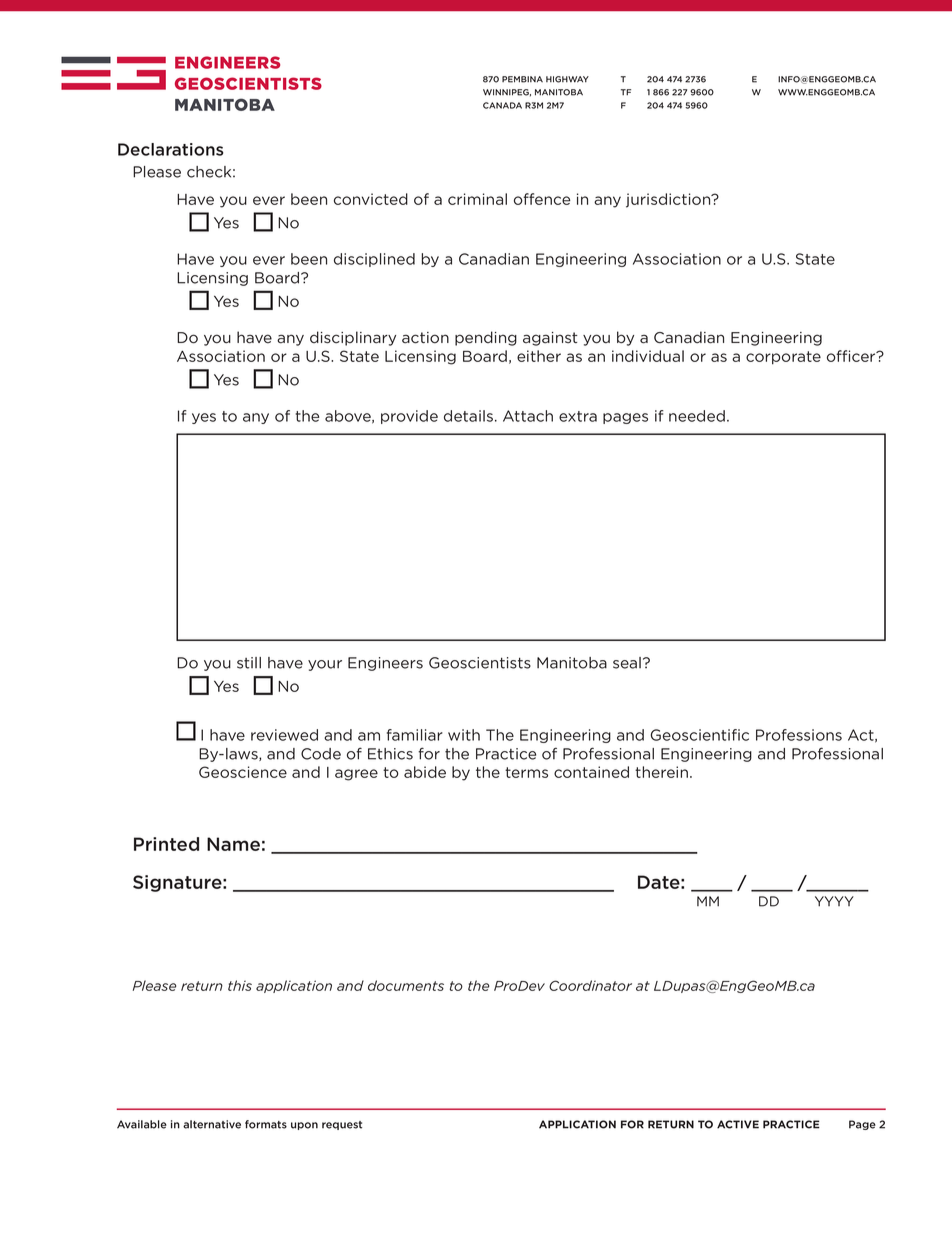 The width and height of the screenshot is (952, 1233). Describe the element at coordinates (342, 1125) in the screenshot. I see `request` at that location.
